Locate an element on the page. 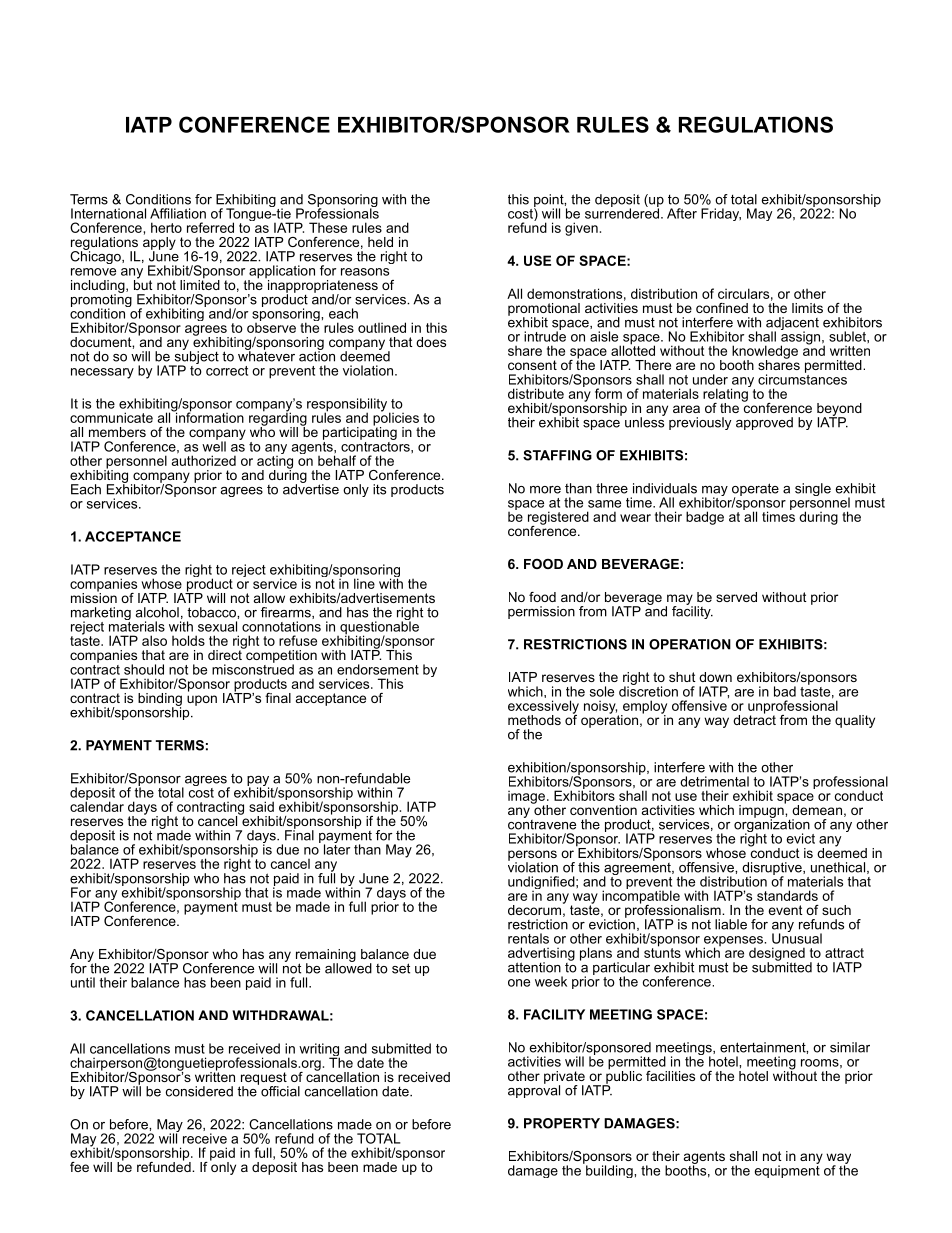  held is located at coordinates (380, 242).
